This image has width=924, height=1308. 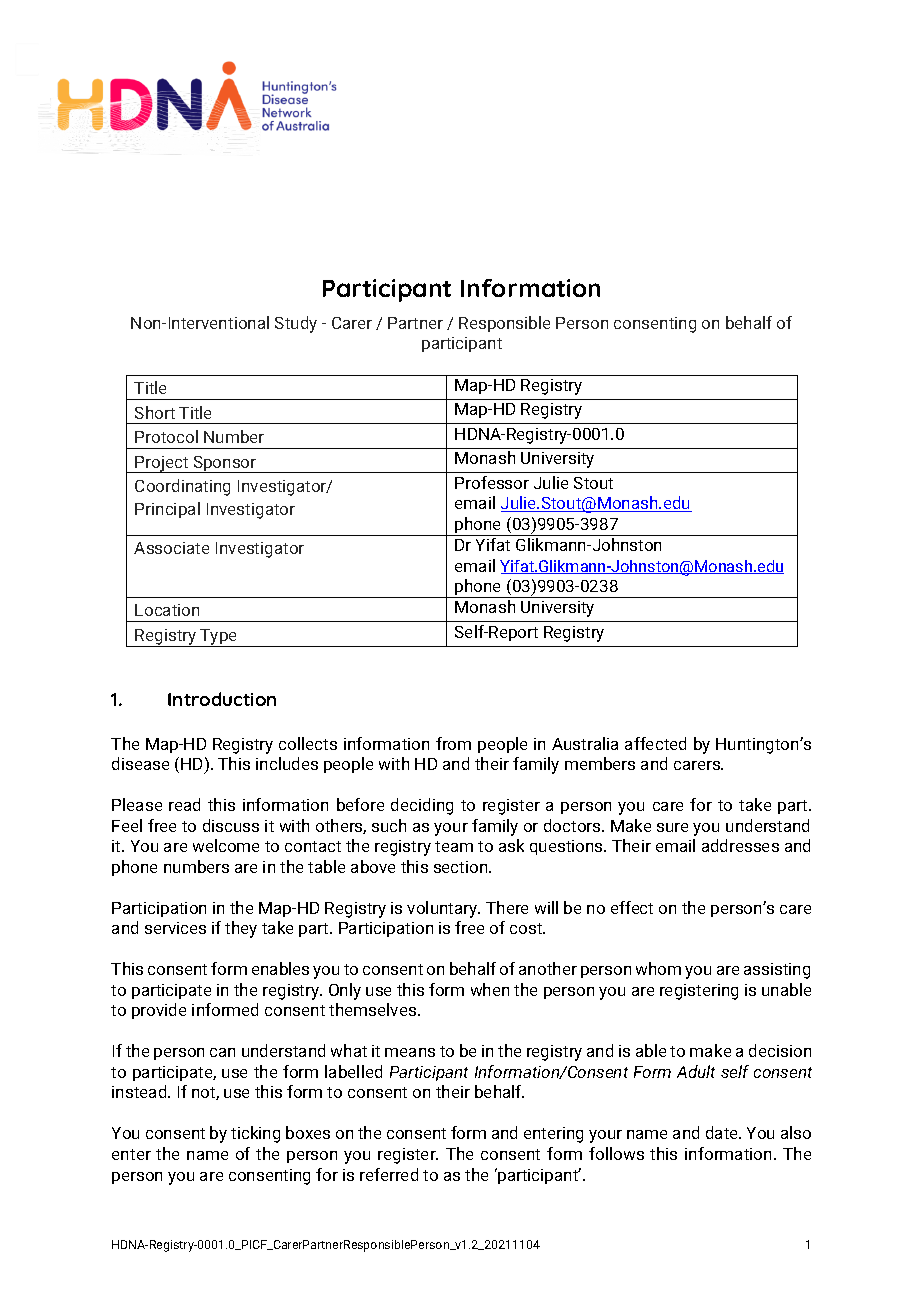 I want to click on disease, so click(x=140, y=763).
